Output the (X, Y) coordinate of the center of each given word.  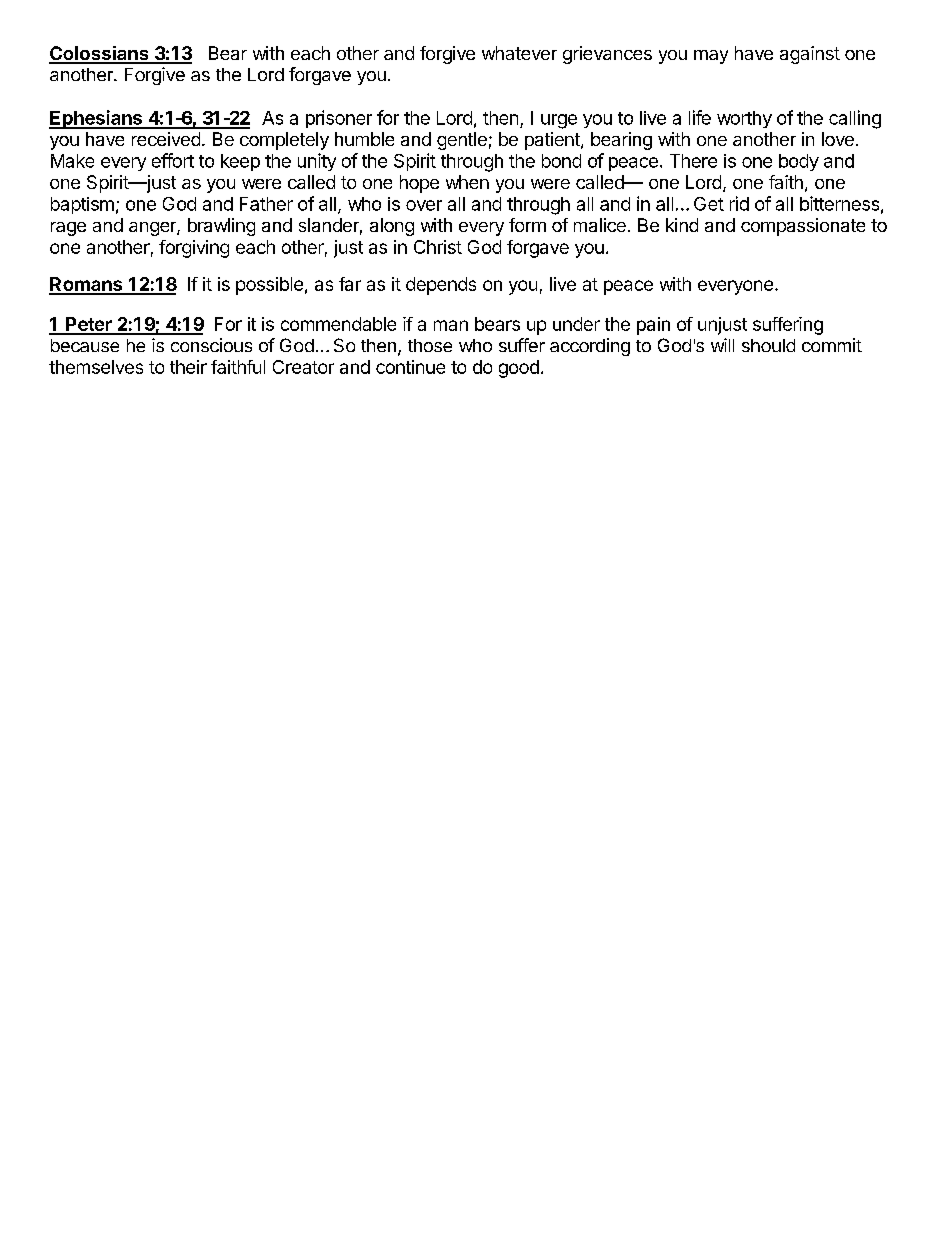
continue (410, 367)
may (711, 57)
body (799, 162)
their (188, 367)
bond (561, 161)
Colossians (100, 54)
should (768, 345)
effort (173, 160)
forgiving (194, 249)
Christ (438, 247)
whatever (519, 53)
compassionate (803, 227)
